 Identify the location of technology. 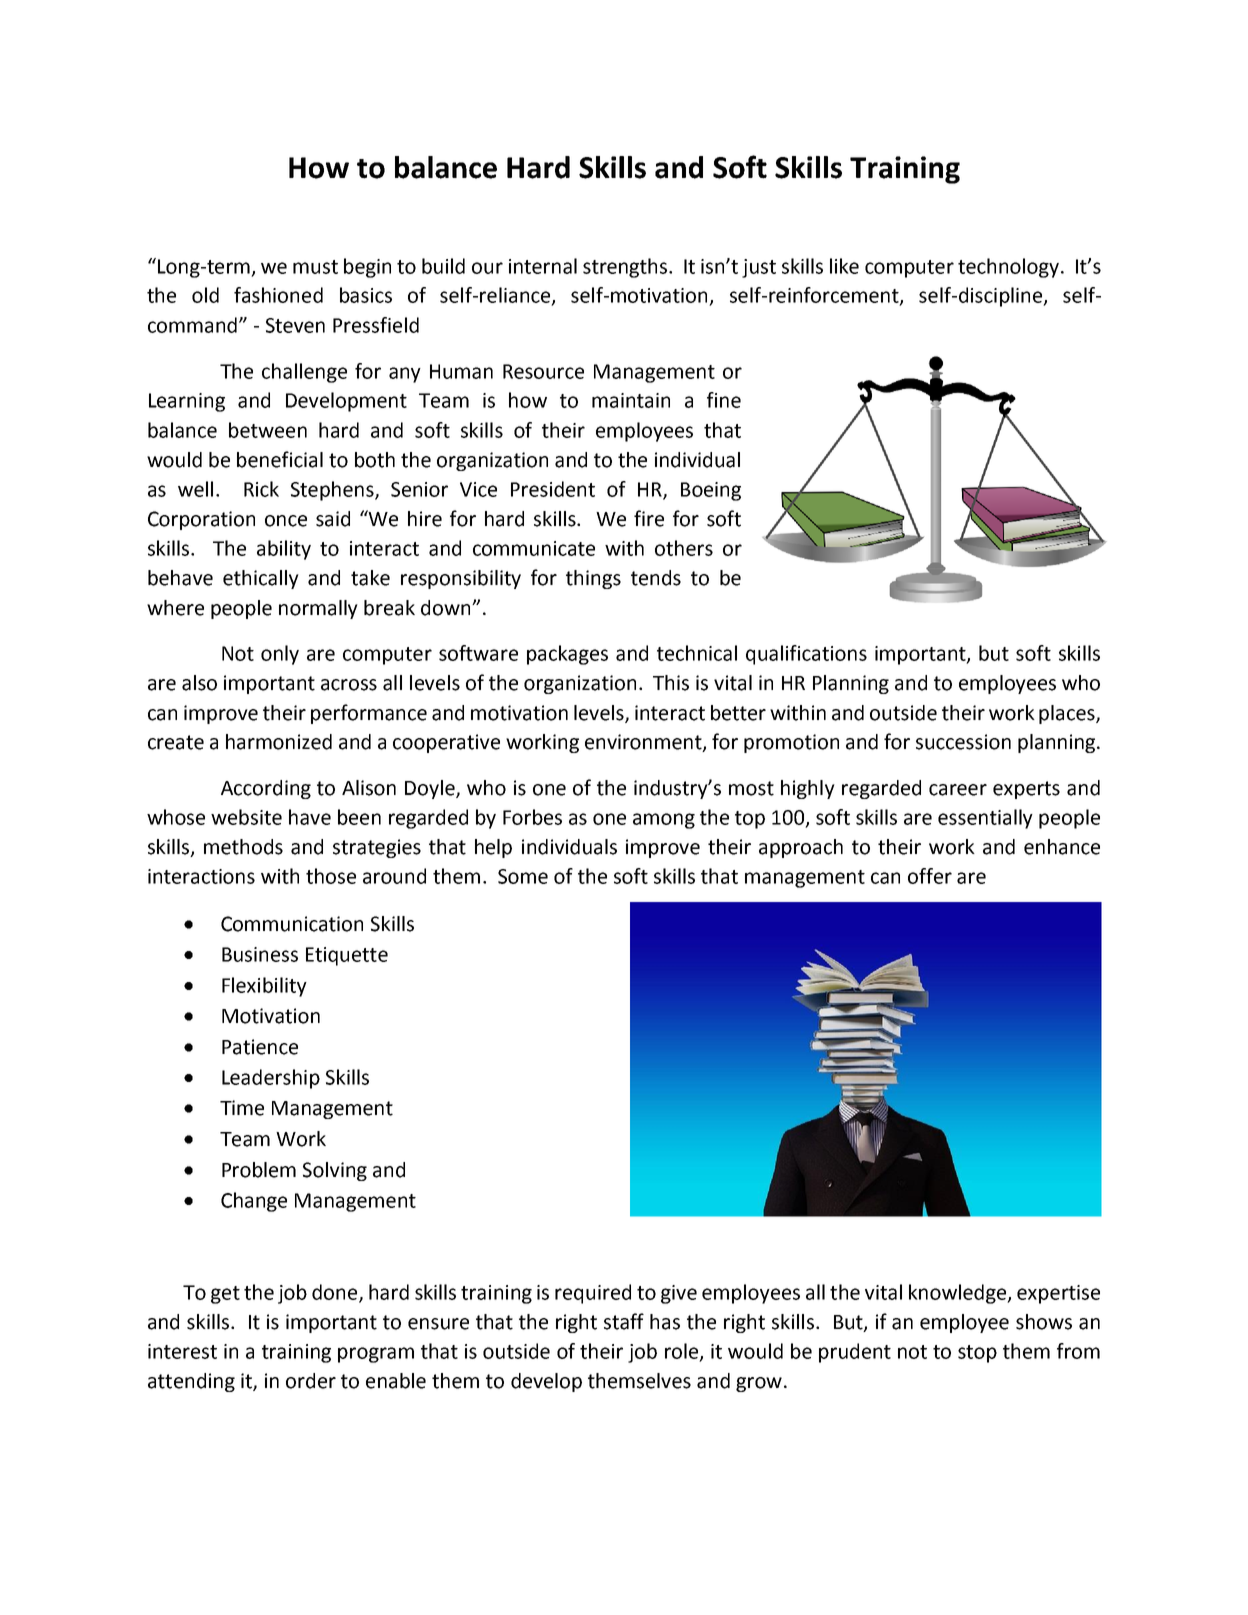
(1010, 268).
